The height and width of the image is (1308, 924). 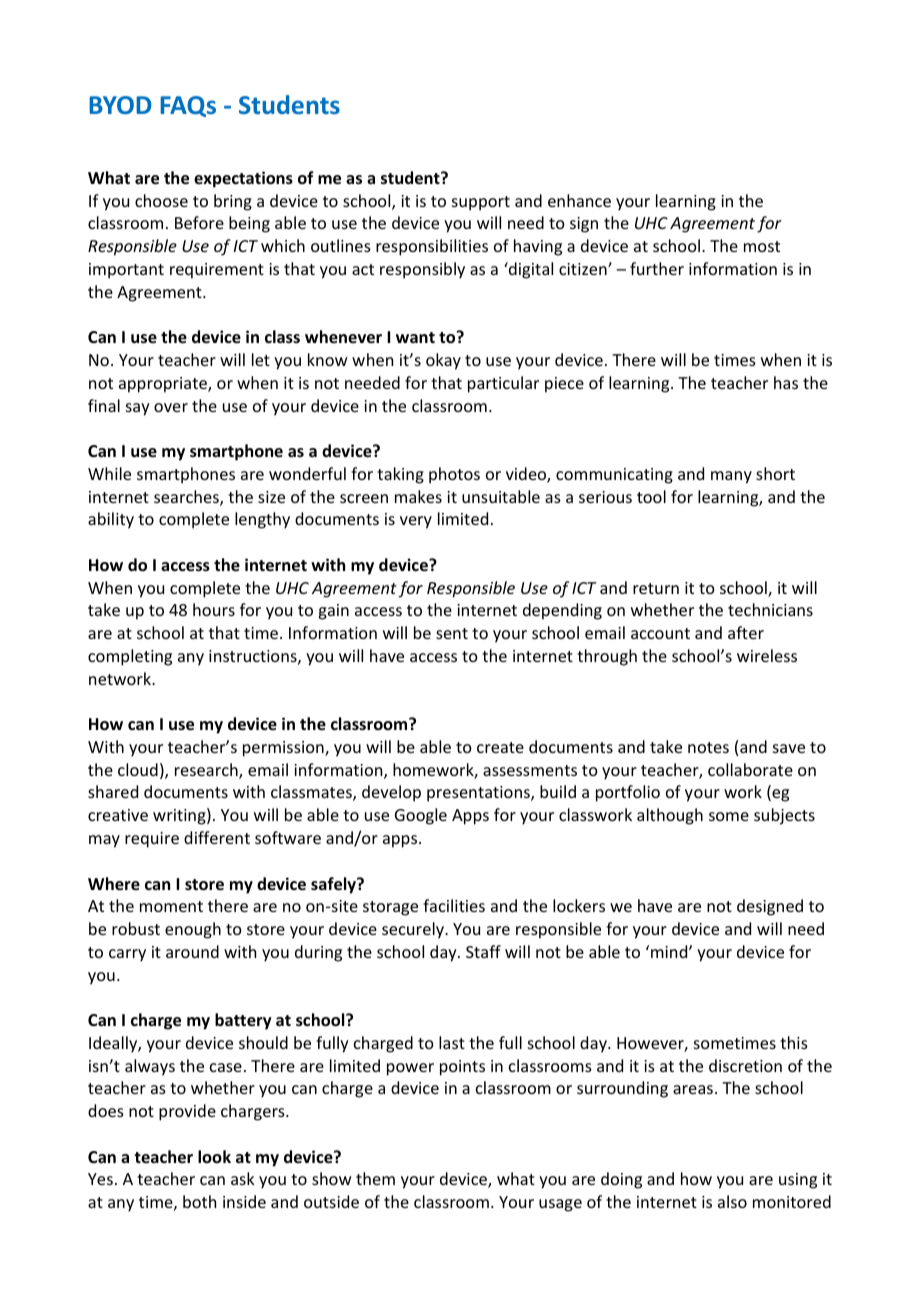 What do you see at coordinates (214, 1156) in the image?
I see `look` at bounding box center [214, 1156].
